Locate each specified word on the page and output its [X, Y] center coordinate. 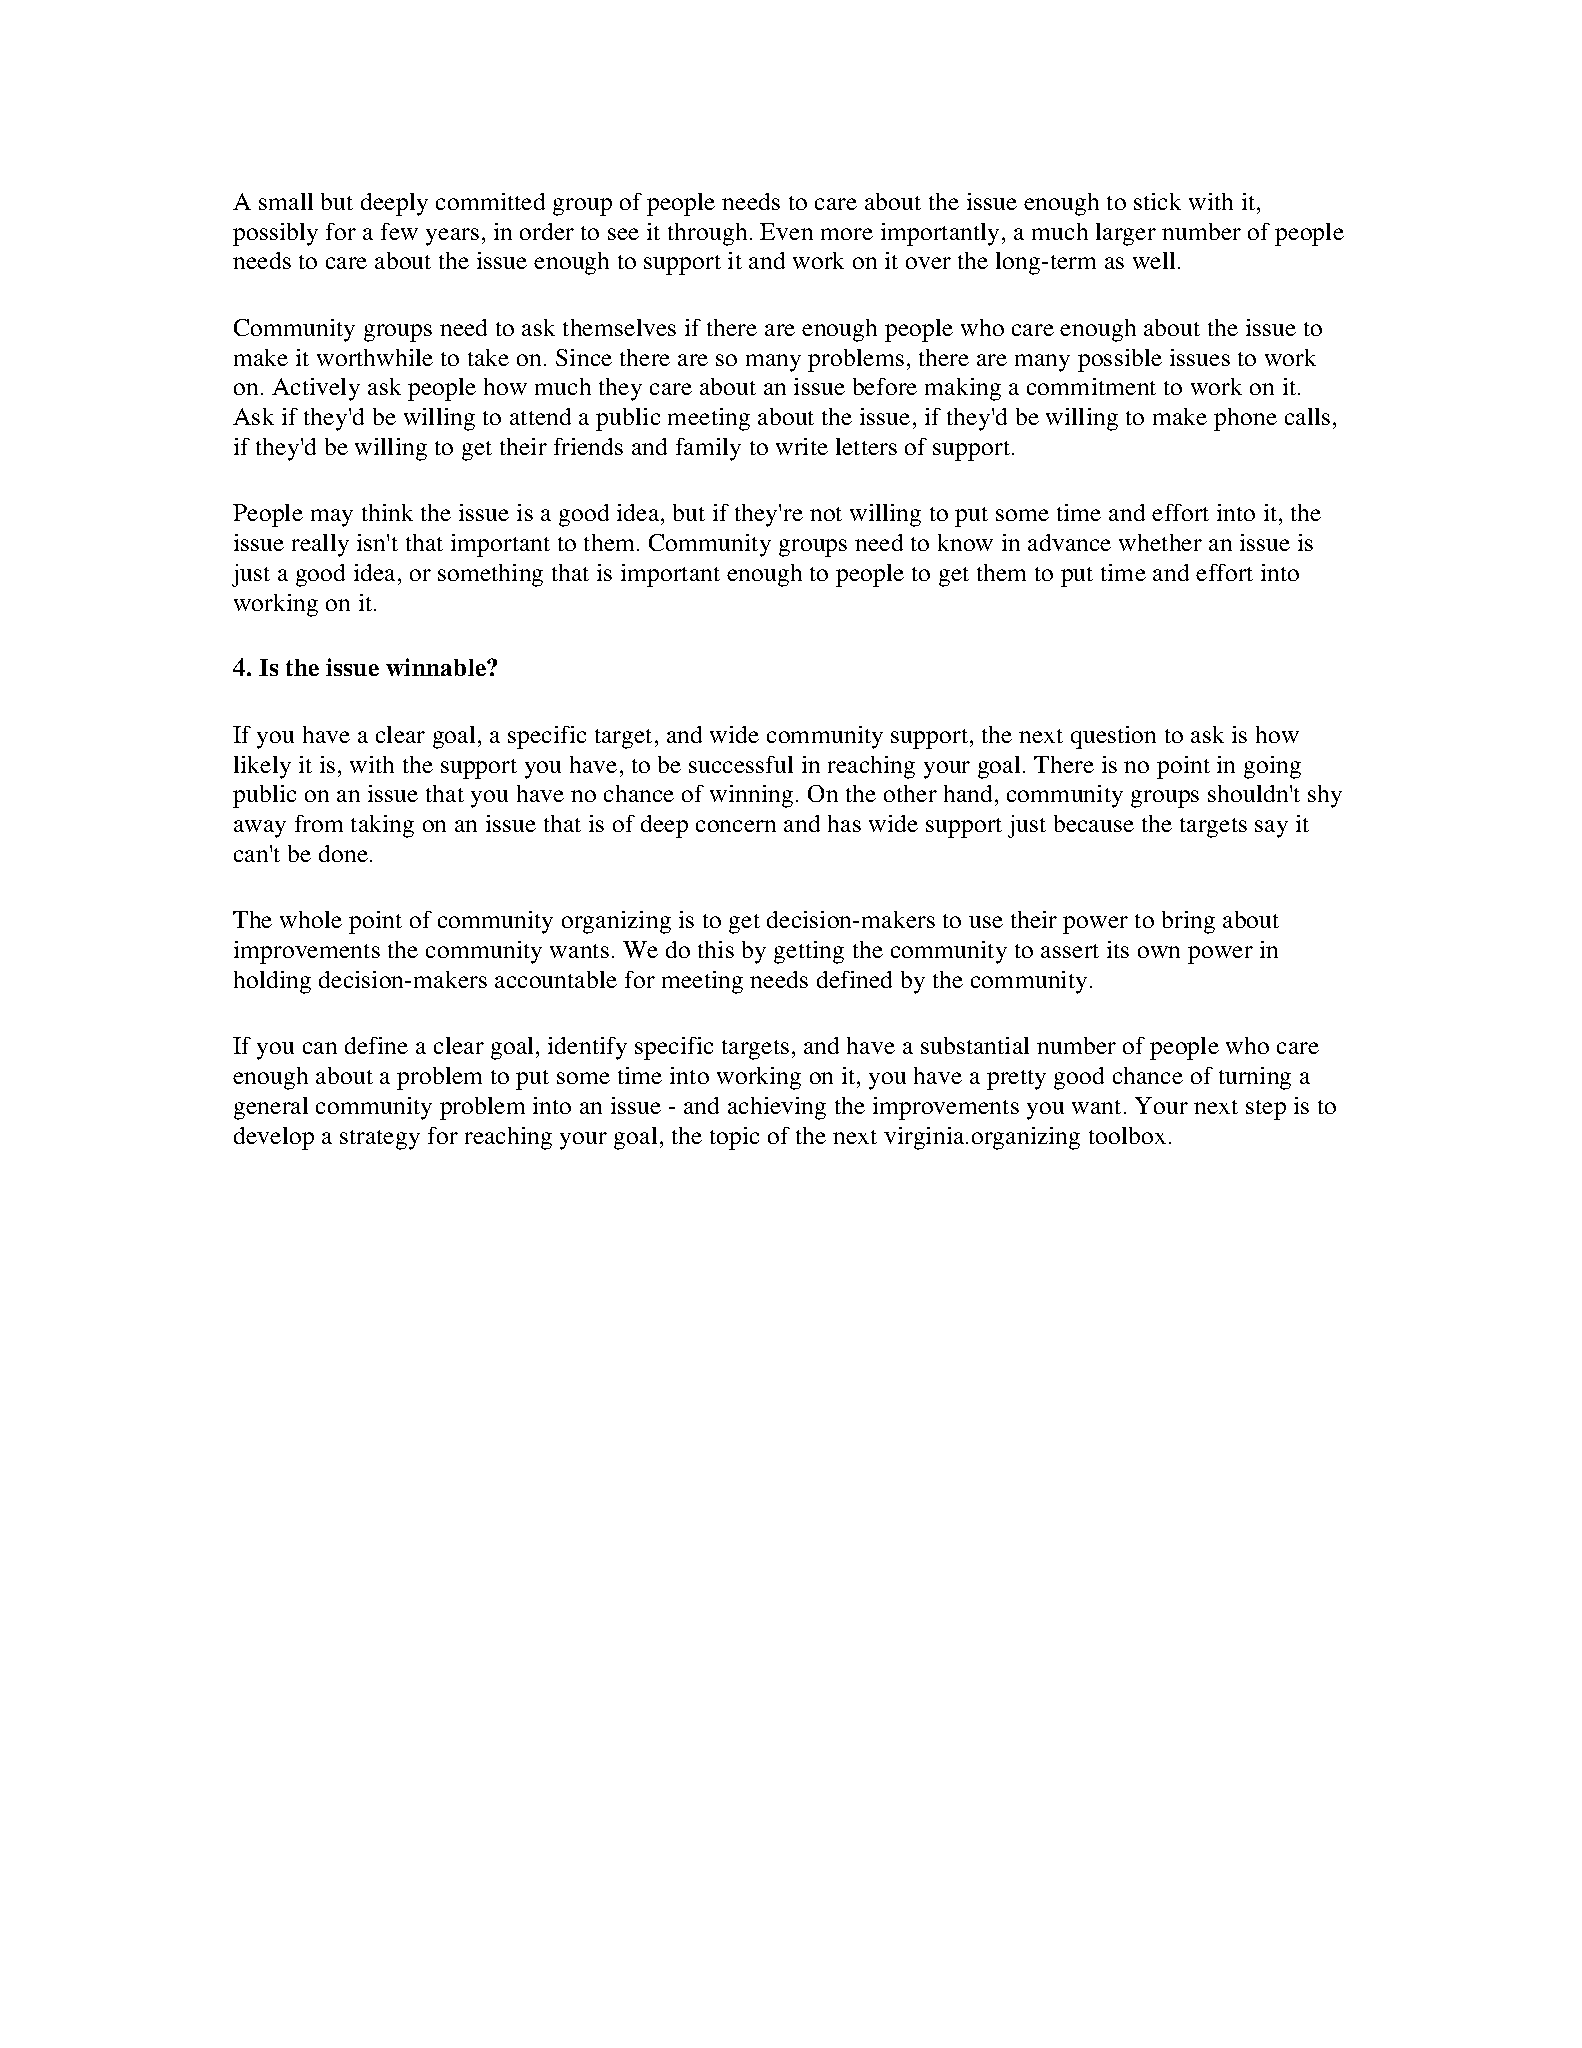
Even [786, 231]
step [1266, 1110]
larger [1126, 234]
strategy [380, 1140]
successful [741, 764]
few [399, 231]
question [1113, 737]
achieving [777, 1108]
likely [262, 767]
